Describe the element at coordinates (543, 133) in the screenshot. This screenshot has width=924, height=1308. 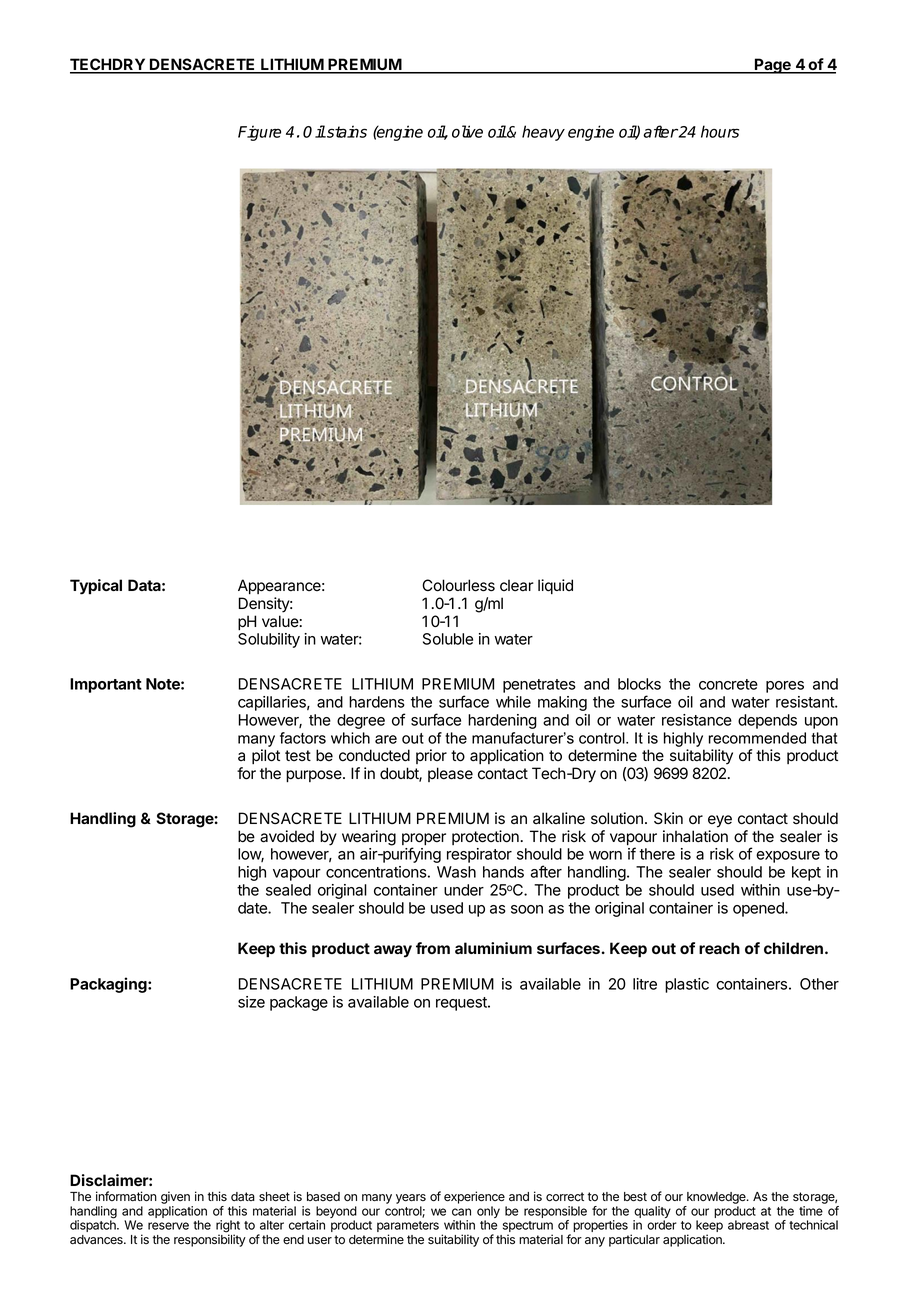
I see `heavy` at that location.
